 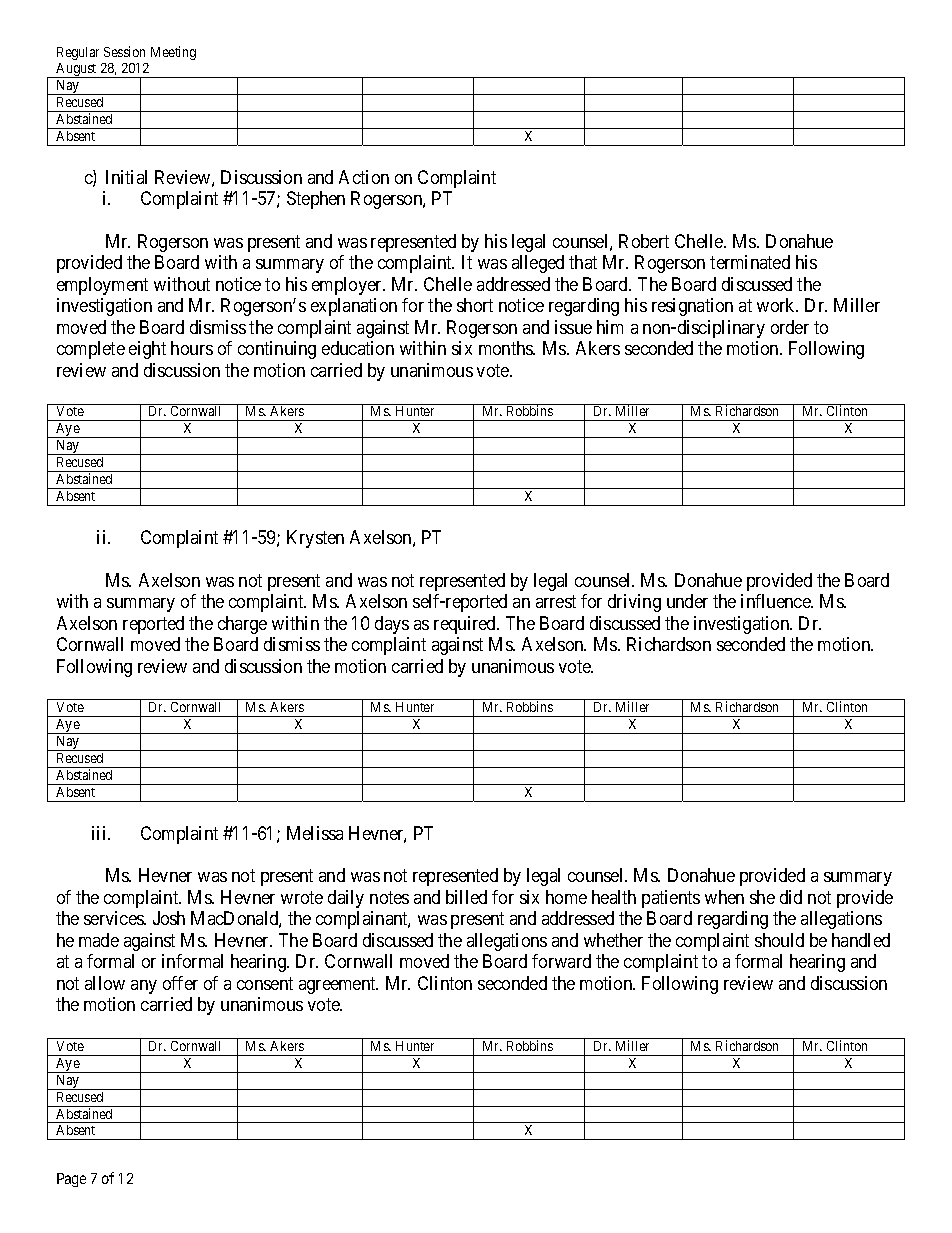 What do you see at coordinates (173, 53) in the page?
I see `Meeting` at bounding box center [173, 53].
